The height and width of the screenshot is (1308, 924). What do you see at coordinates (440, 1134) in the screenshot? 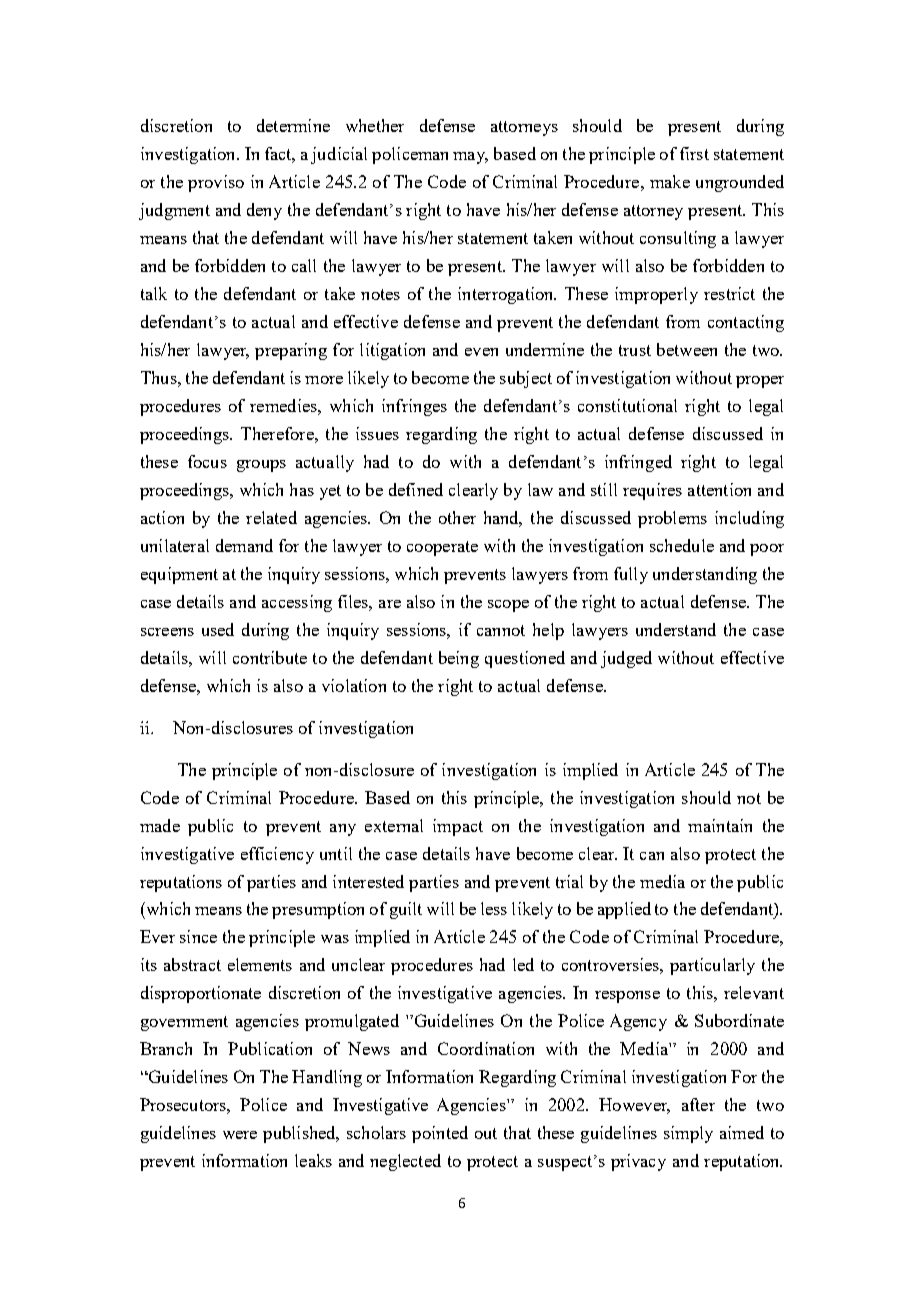
I see `pointed` at bounding box center [440, 1134].
